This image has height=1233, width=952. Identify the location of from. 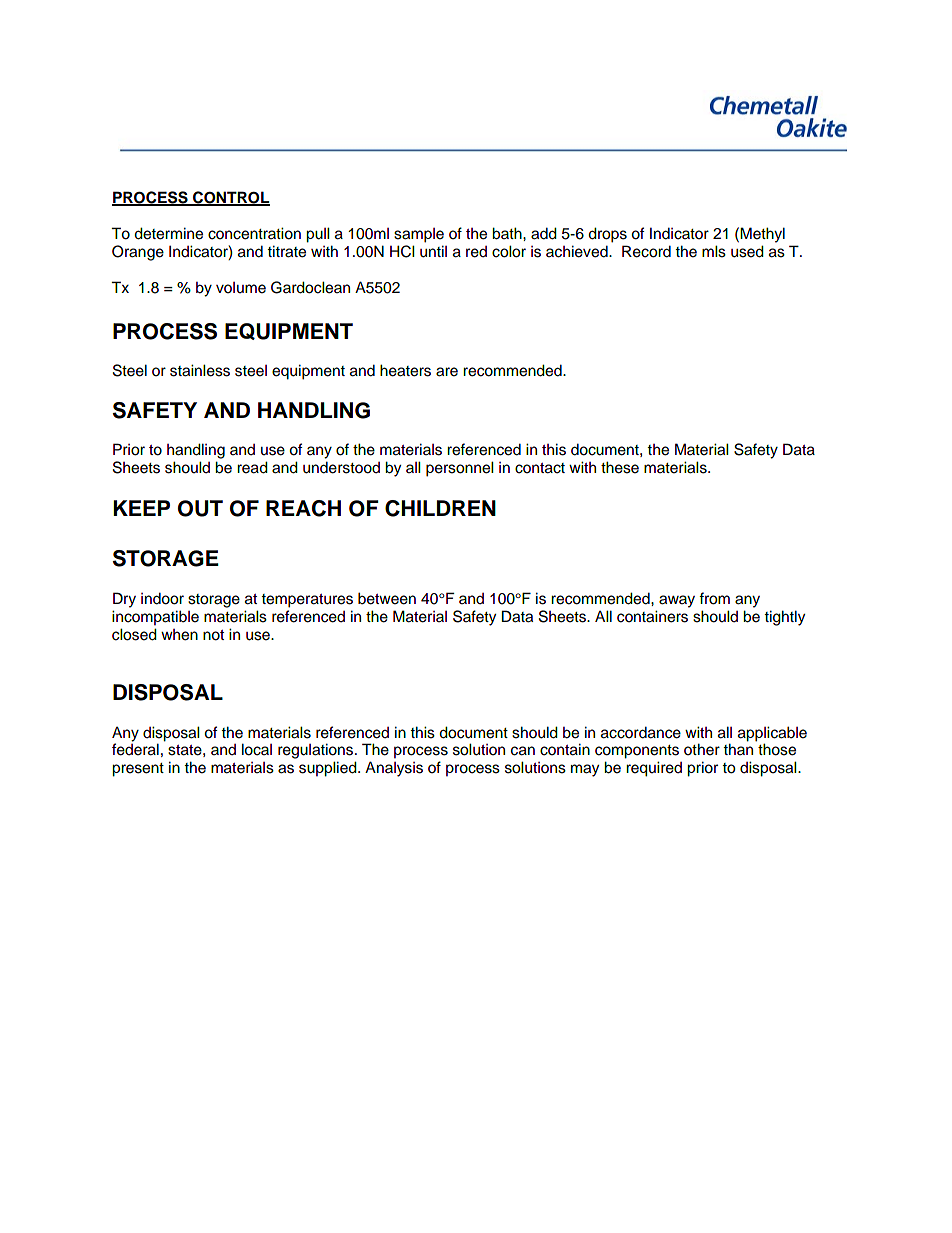
(714, 598).
